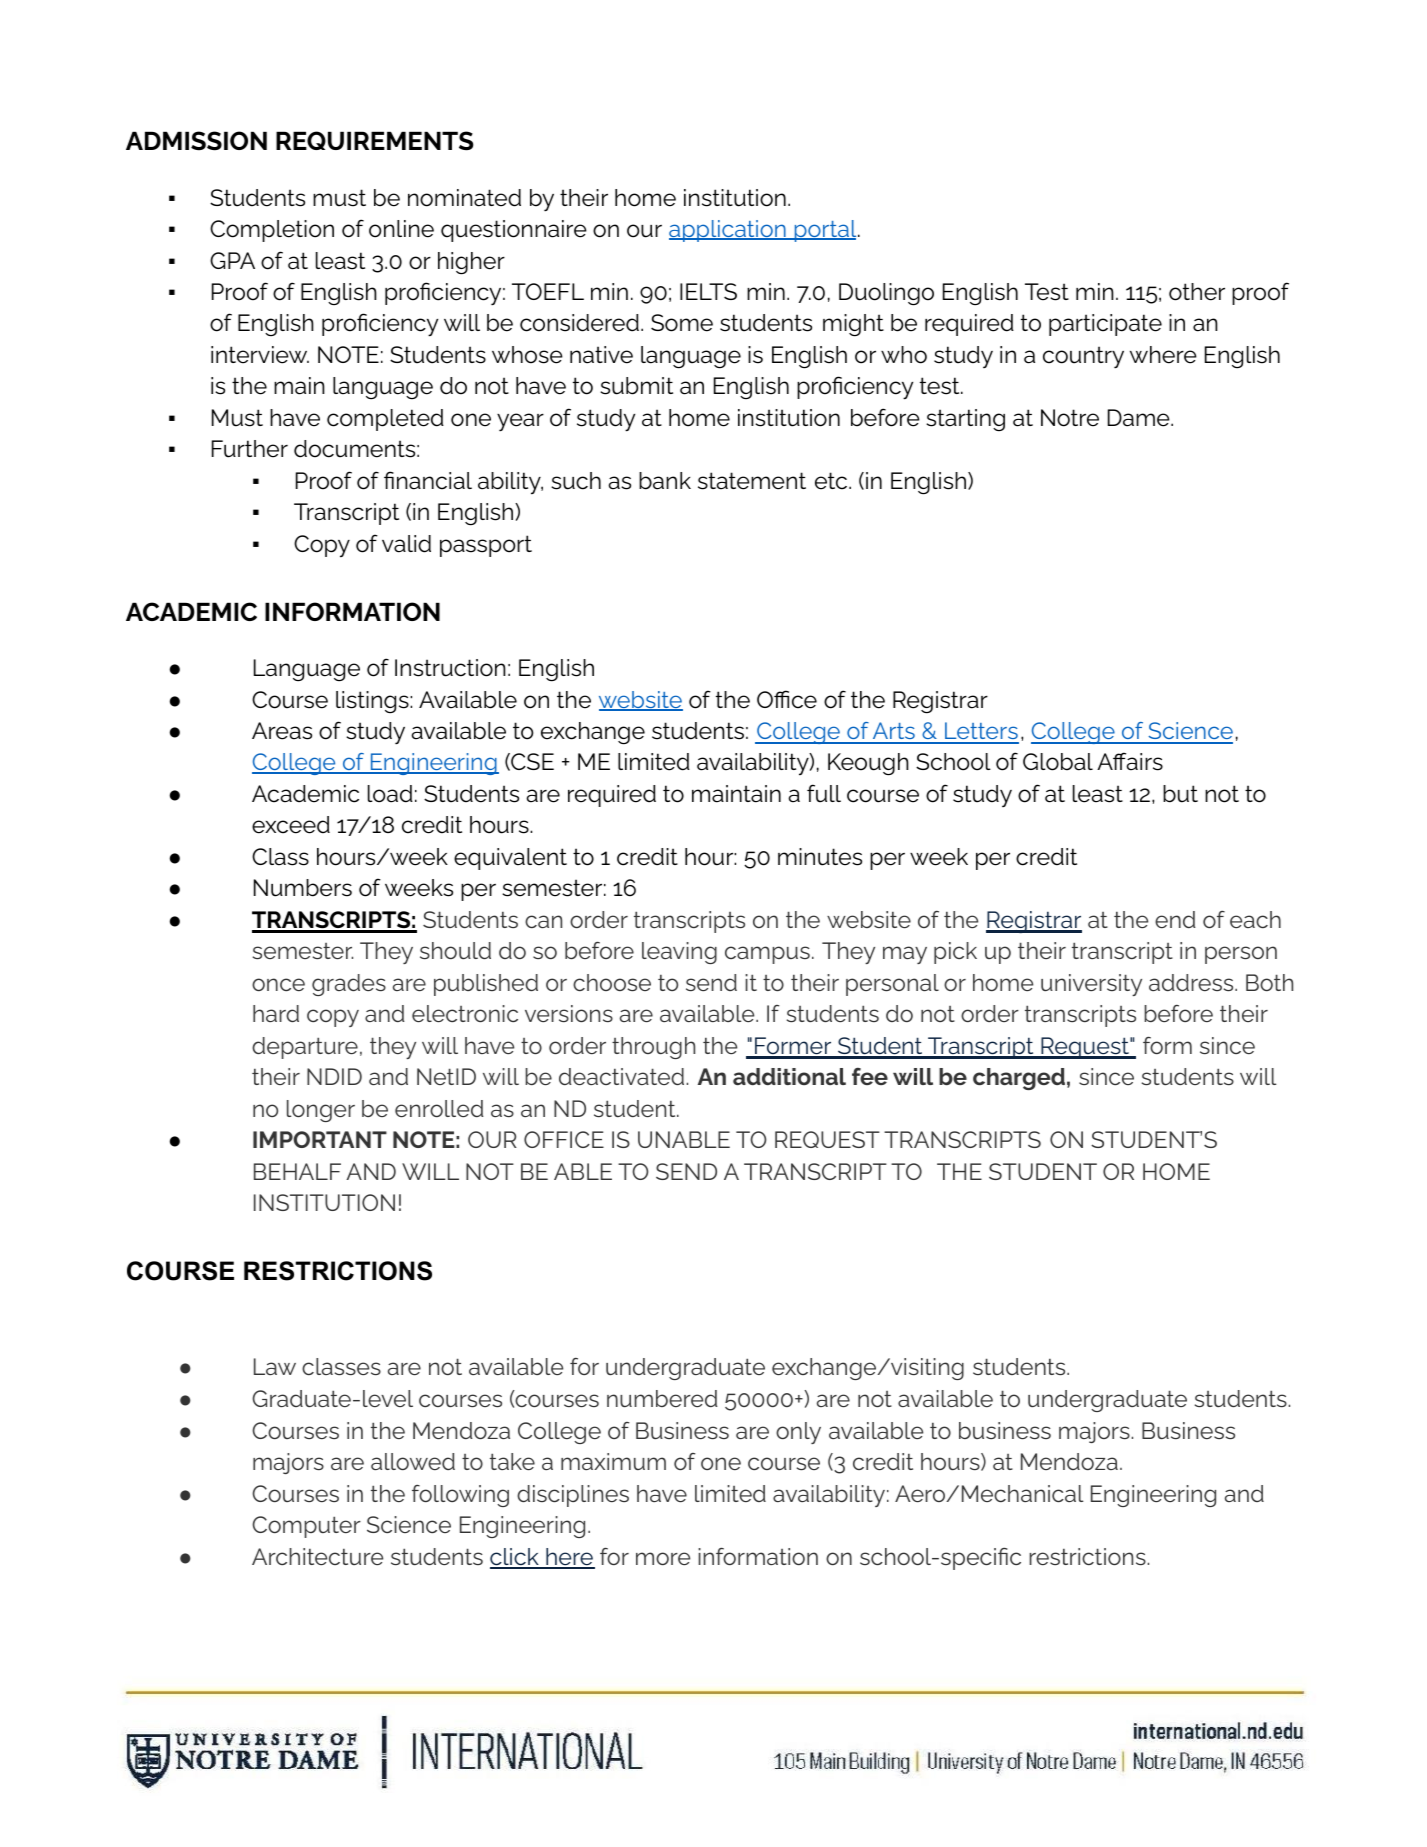 Image resolution: width=1427 pixels, height=1847 pixels. Describe the element at coordinates (820, 857) in the screenshot. I see `minutes` at that location.
